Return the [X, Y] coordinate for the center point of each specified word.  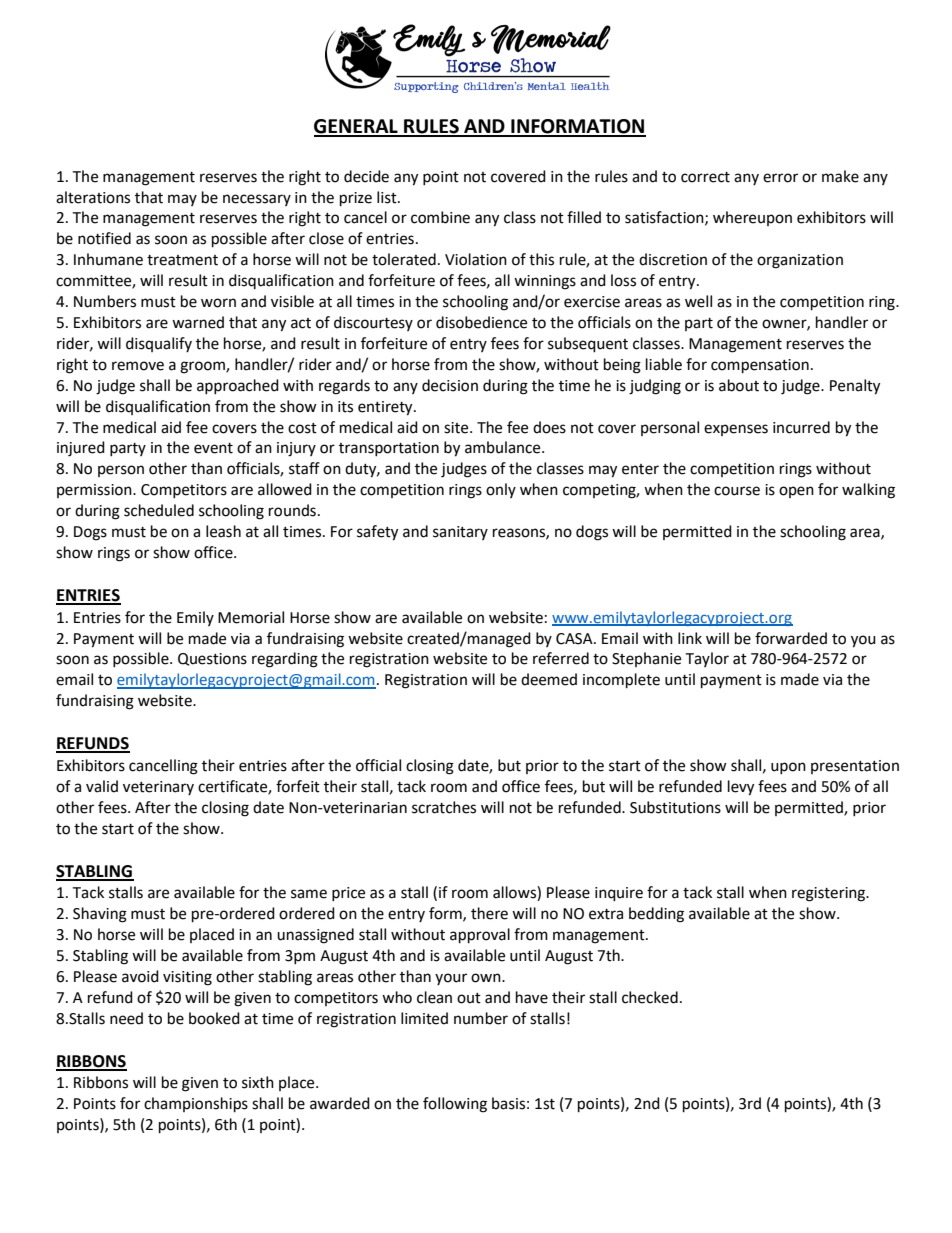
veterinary [158, 788]
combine [440, 217]
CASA [575, 639]
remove [138, 366]
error [780, 178]
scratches [444, 807]
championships [196, 1105]
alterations [93, 197]
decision [450, 385]
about [739, 385]
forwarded [791, 638]
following [455, 1105]
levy [741, 788]
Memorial [251, 617]
